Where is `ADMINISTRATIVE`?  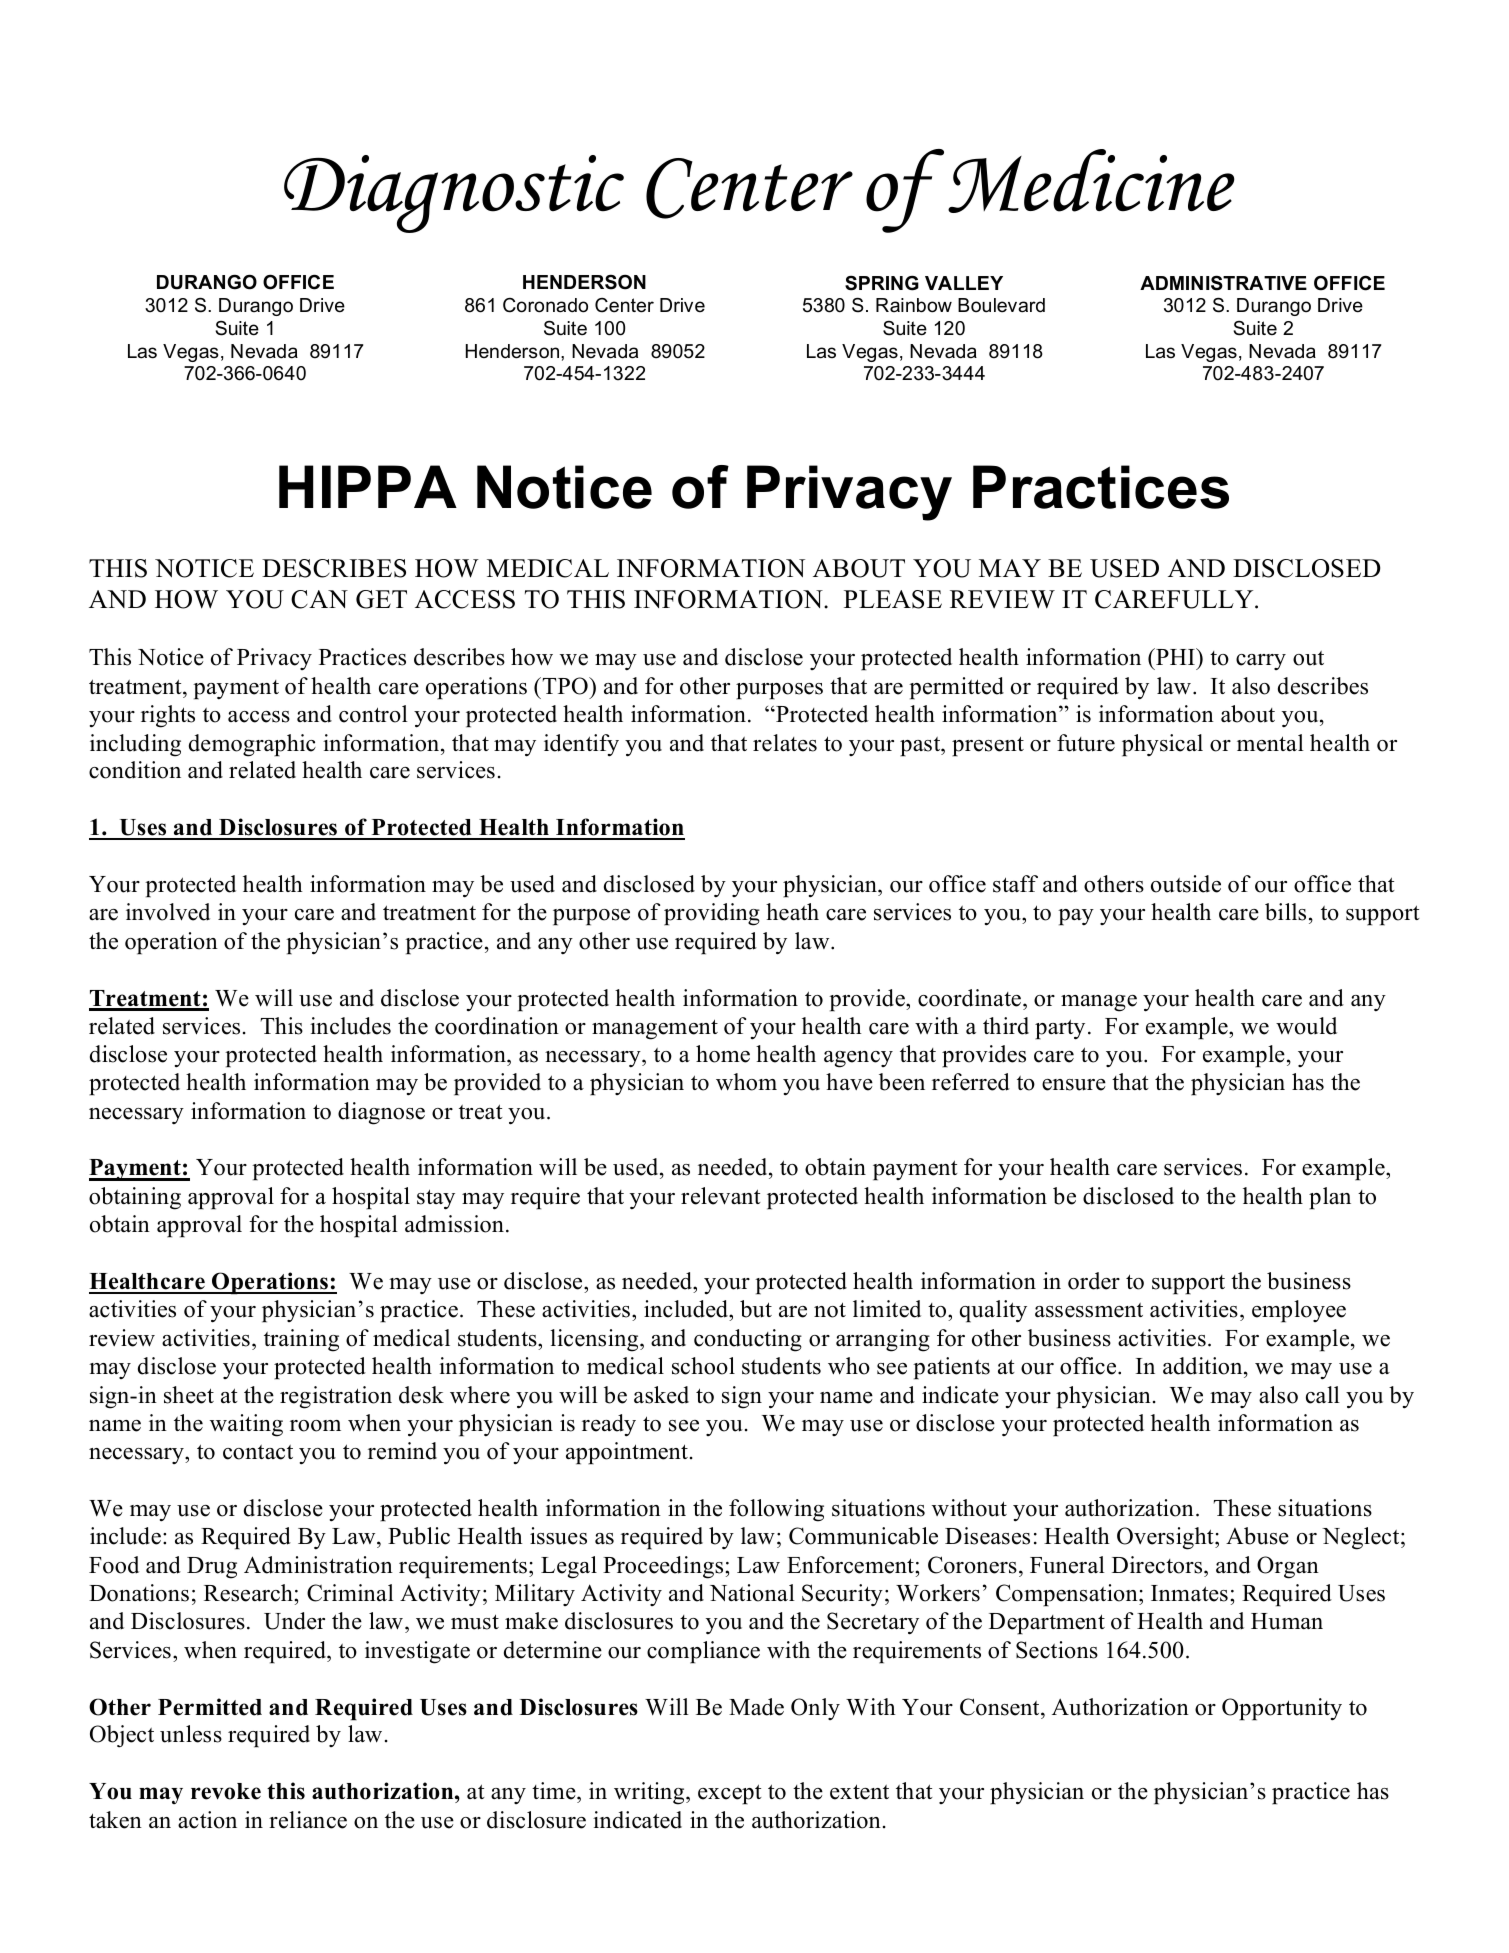 ADMINISTRATIVE is located at coordinates (1223, 283).
